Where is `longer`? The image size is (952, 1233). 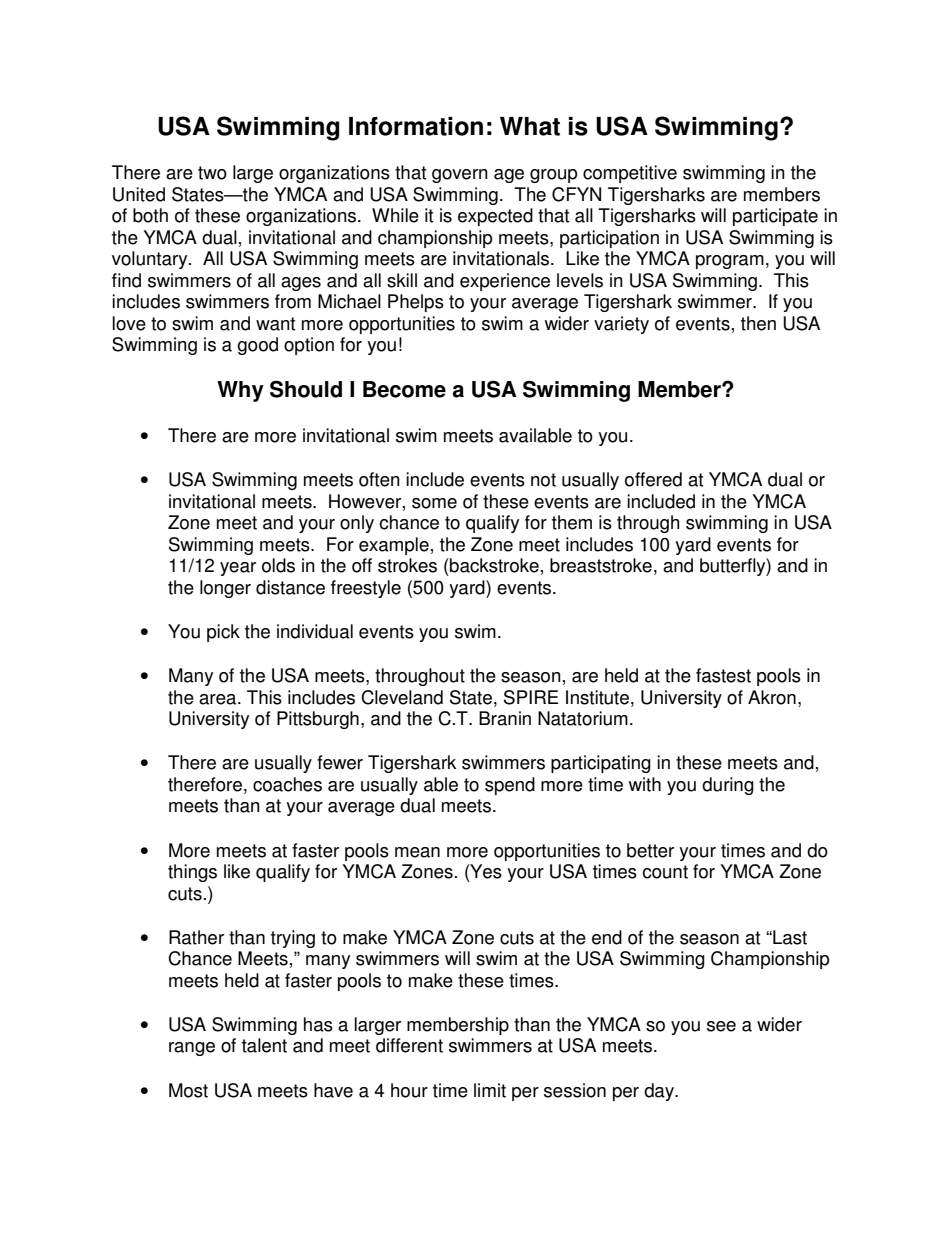
longer is located at coordinates (225, 589).
